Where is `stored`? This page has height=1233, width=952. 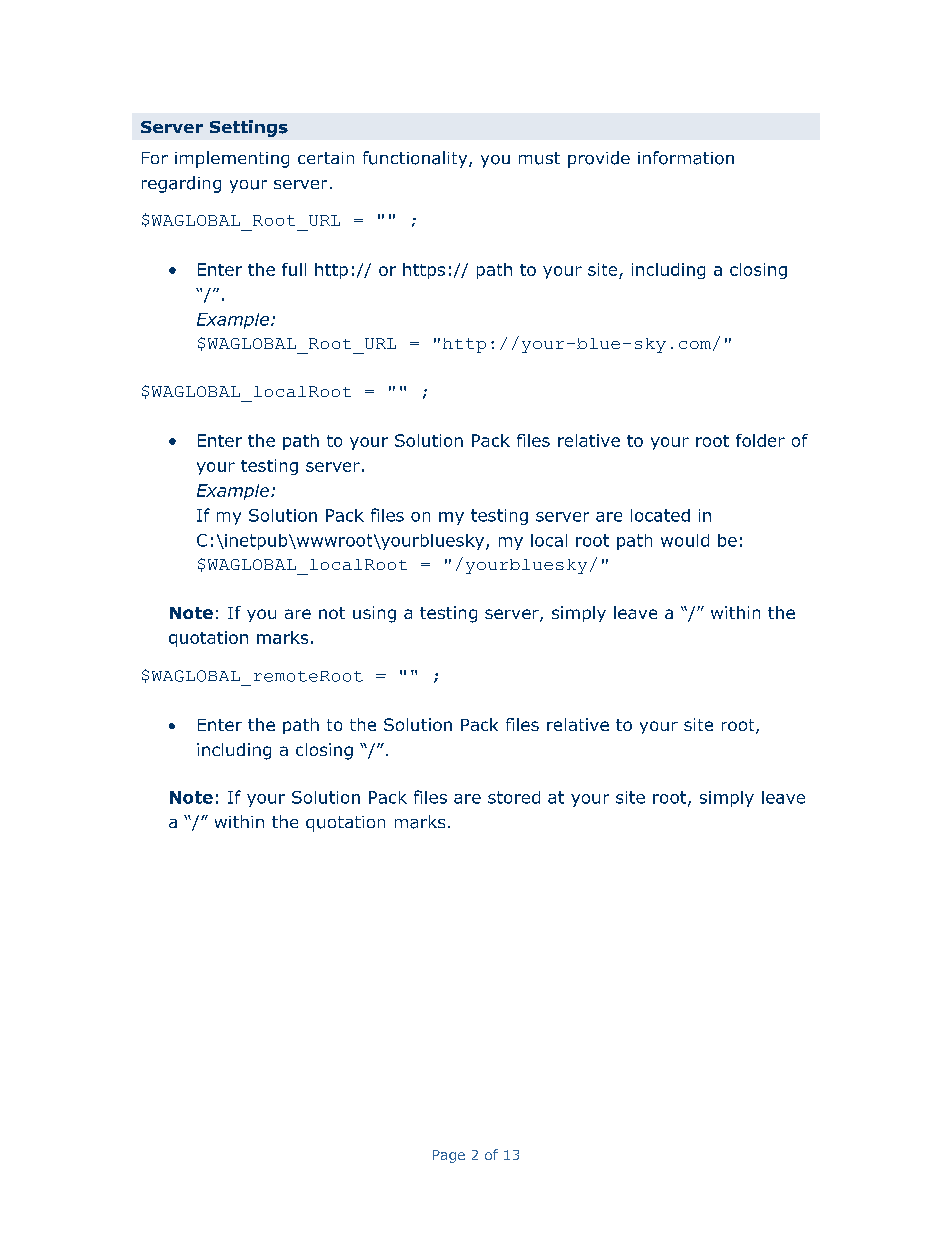
stored is located at coordinates (514, 797).
